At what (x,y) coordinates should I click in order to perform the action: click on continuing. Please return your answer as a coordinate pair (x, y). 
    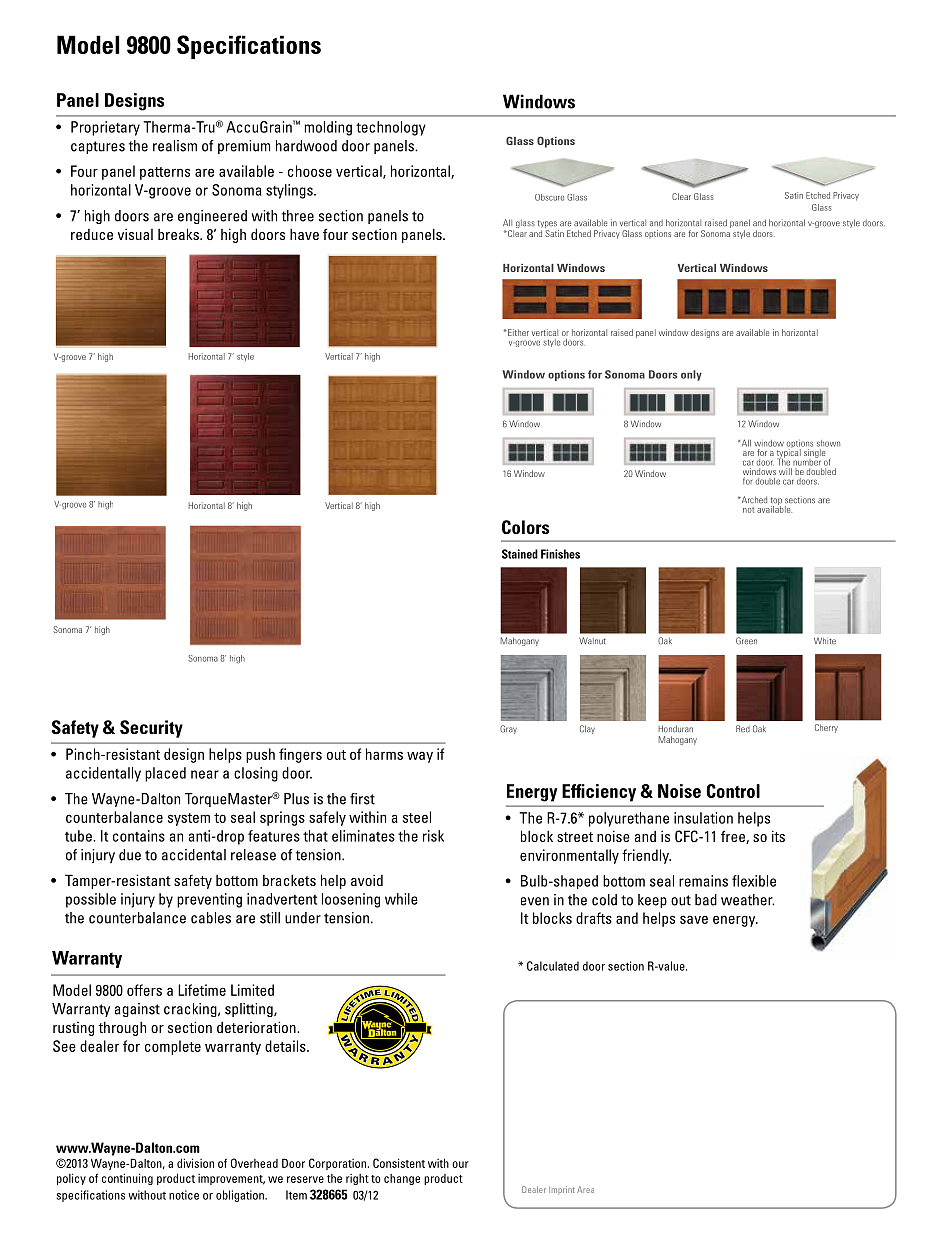
    Looking at the image, I should click on (127, 1179).
